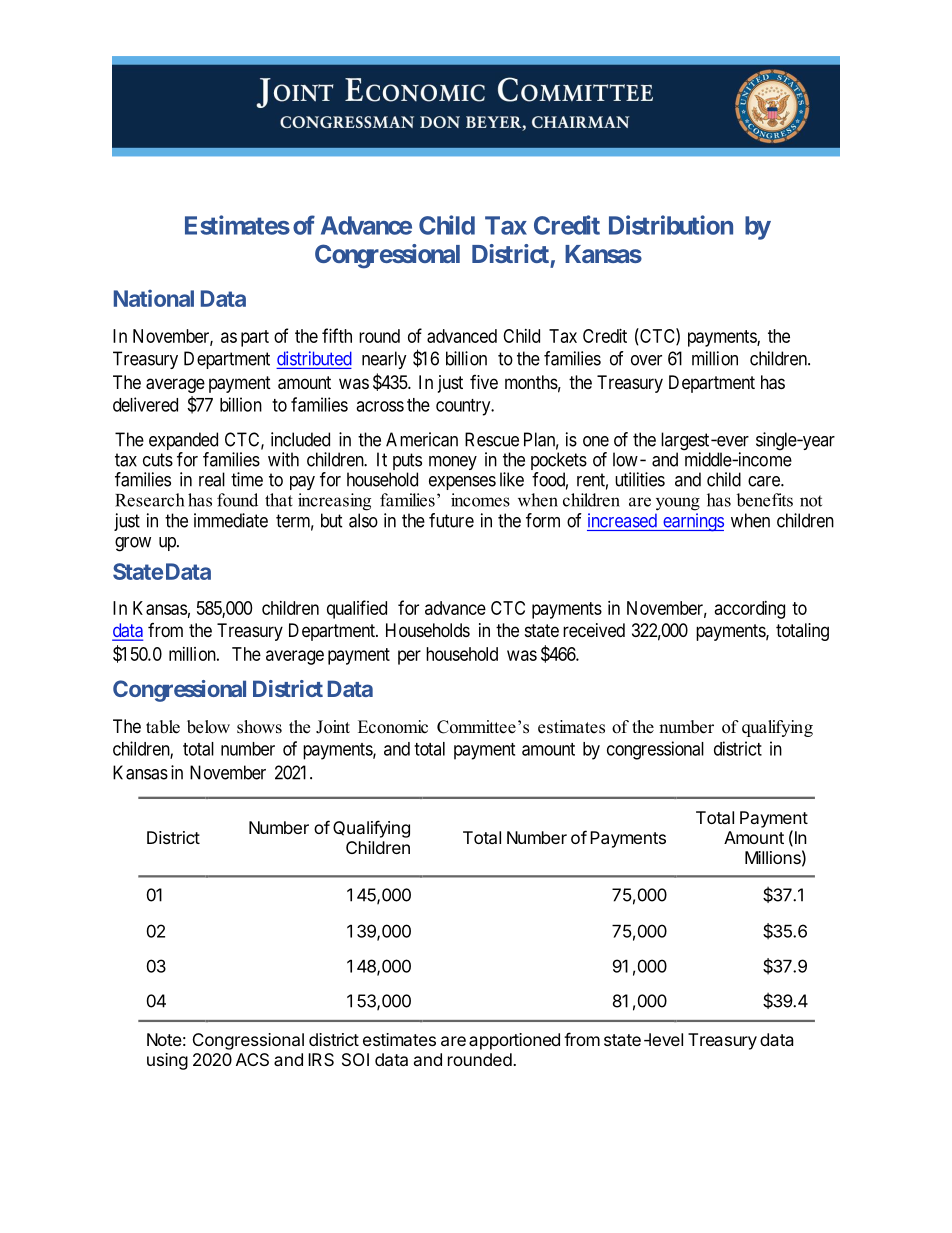  Describe the element at coordinates (393, 727) in the image. I see `Economic` at that location.
